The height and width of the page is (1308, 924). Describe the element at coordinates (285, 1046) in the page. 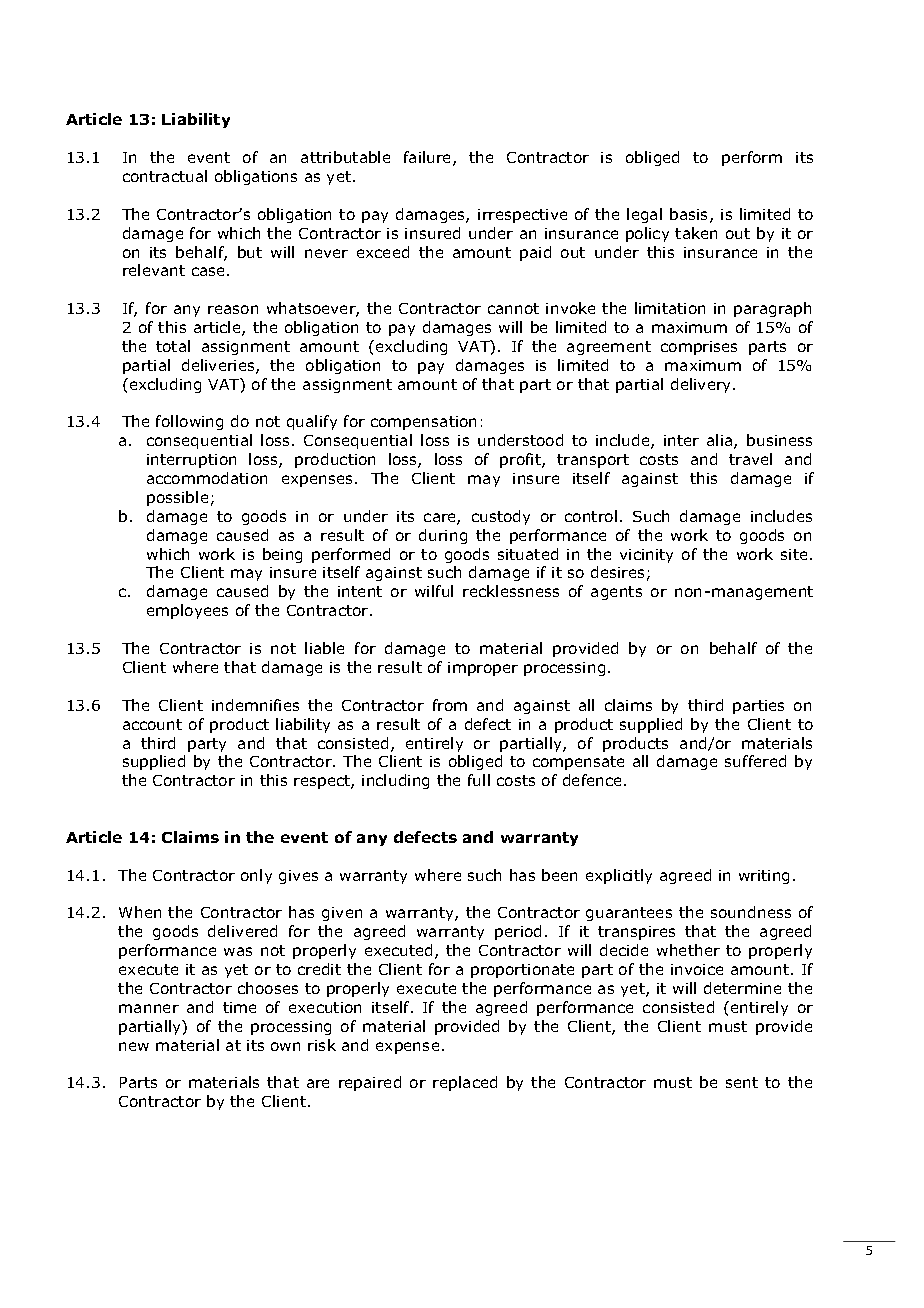

I see `own` at that location.
